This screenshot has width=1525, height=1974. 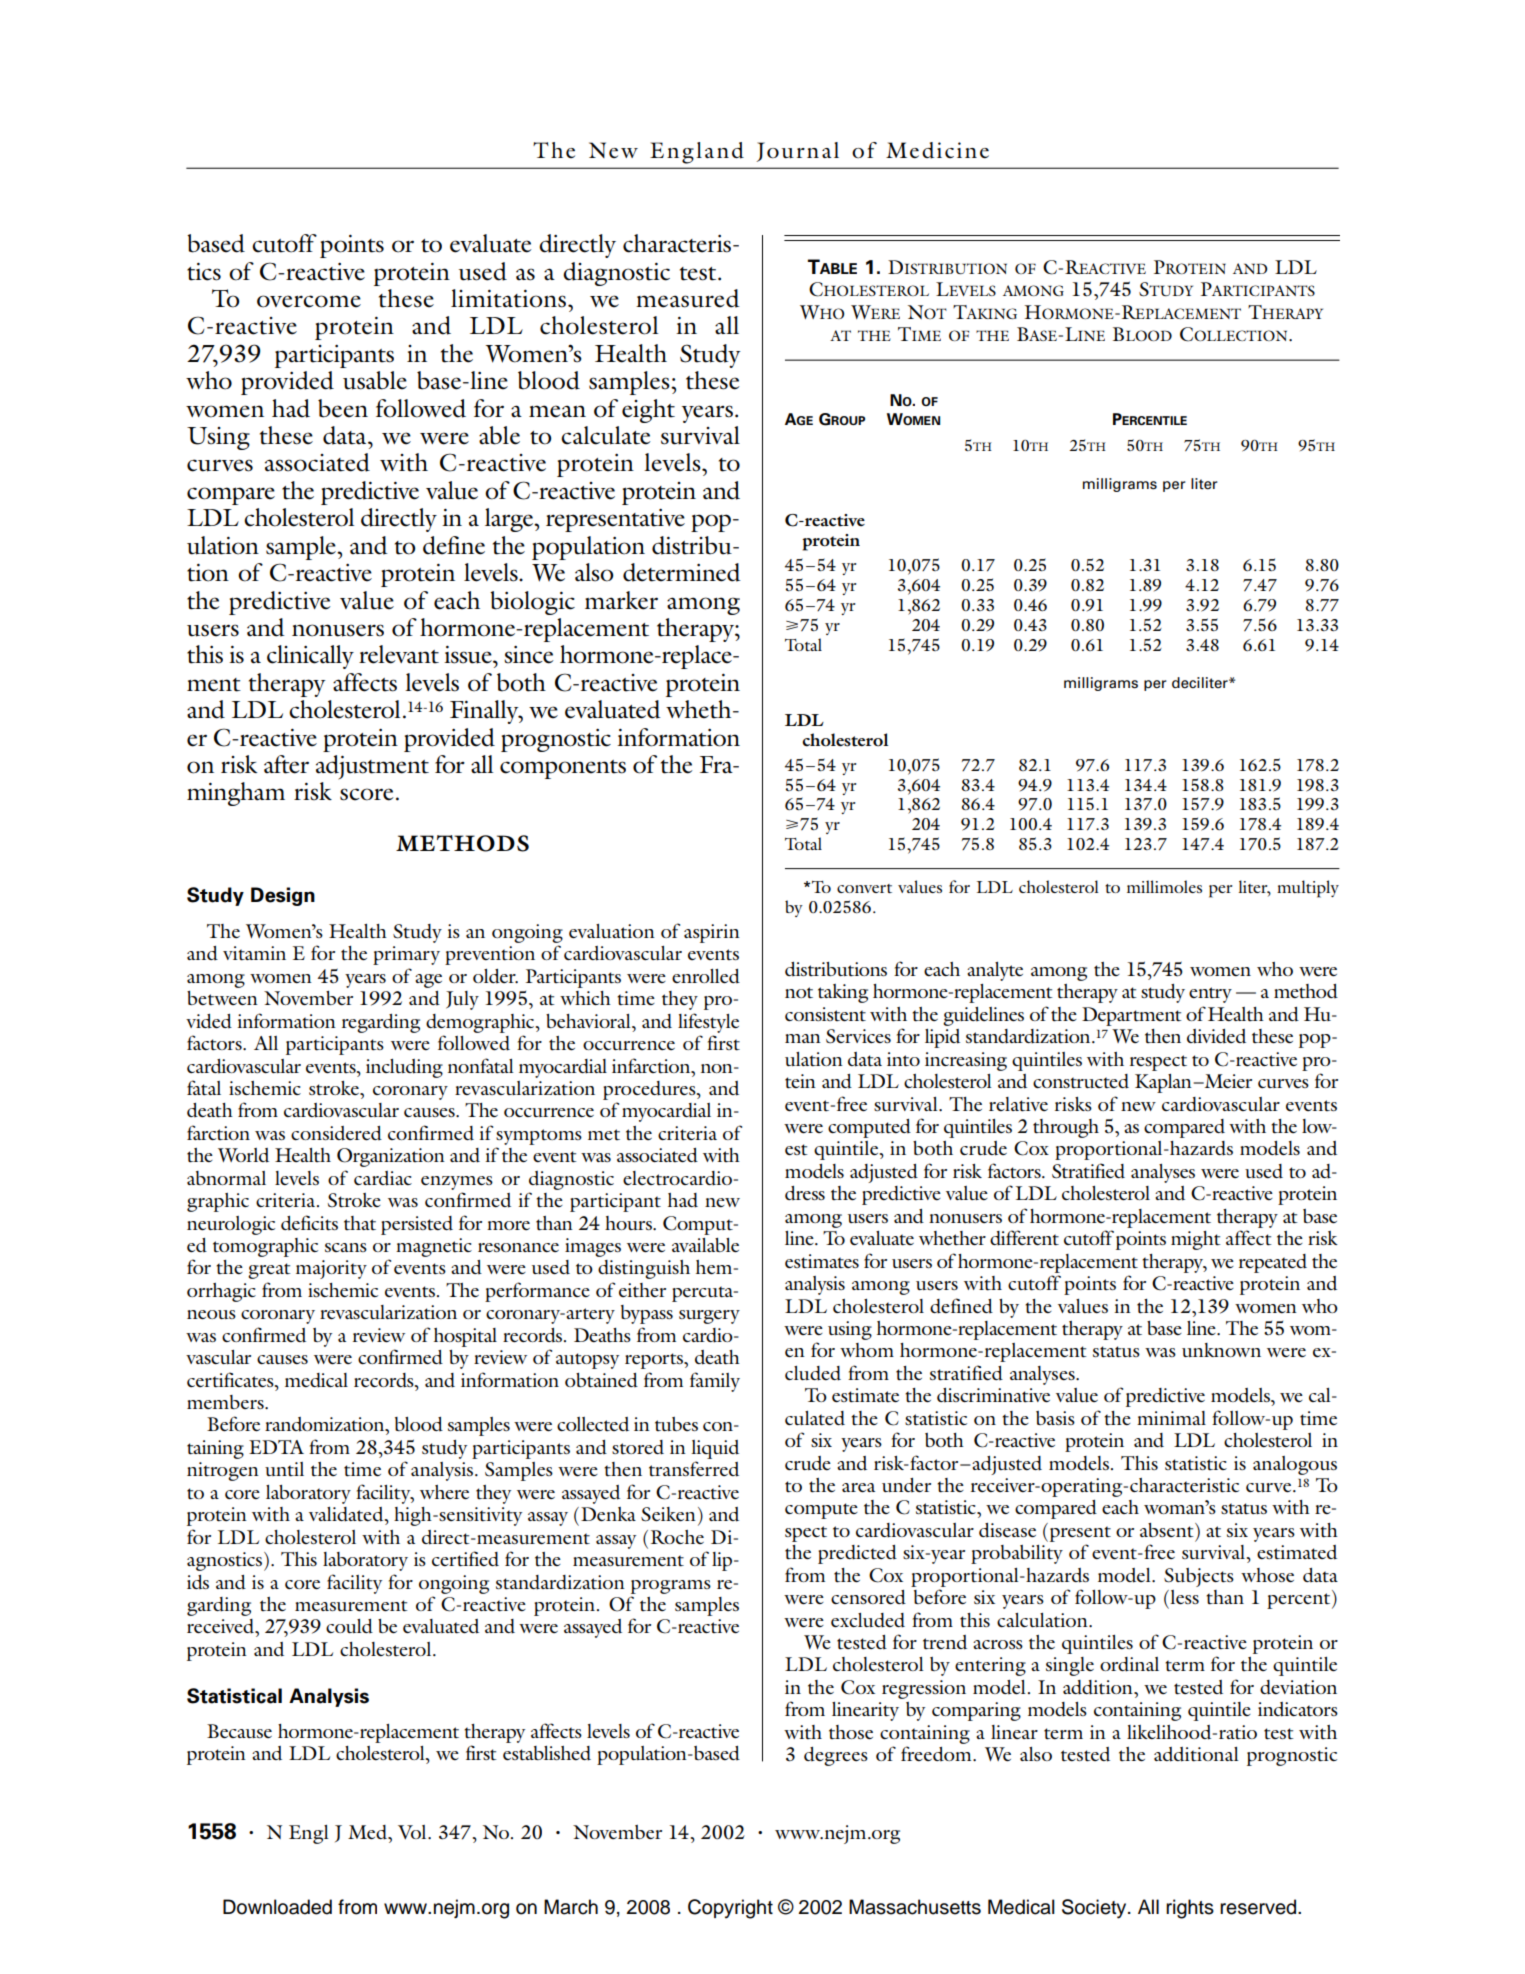 What do you see at coordinates (1308, 889) in the screenshot?
I see `multiply` at bounding box center [1308, 889].
